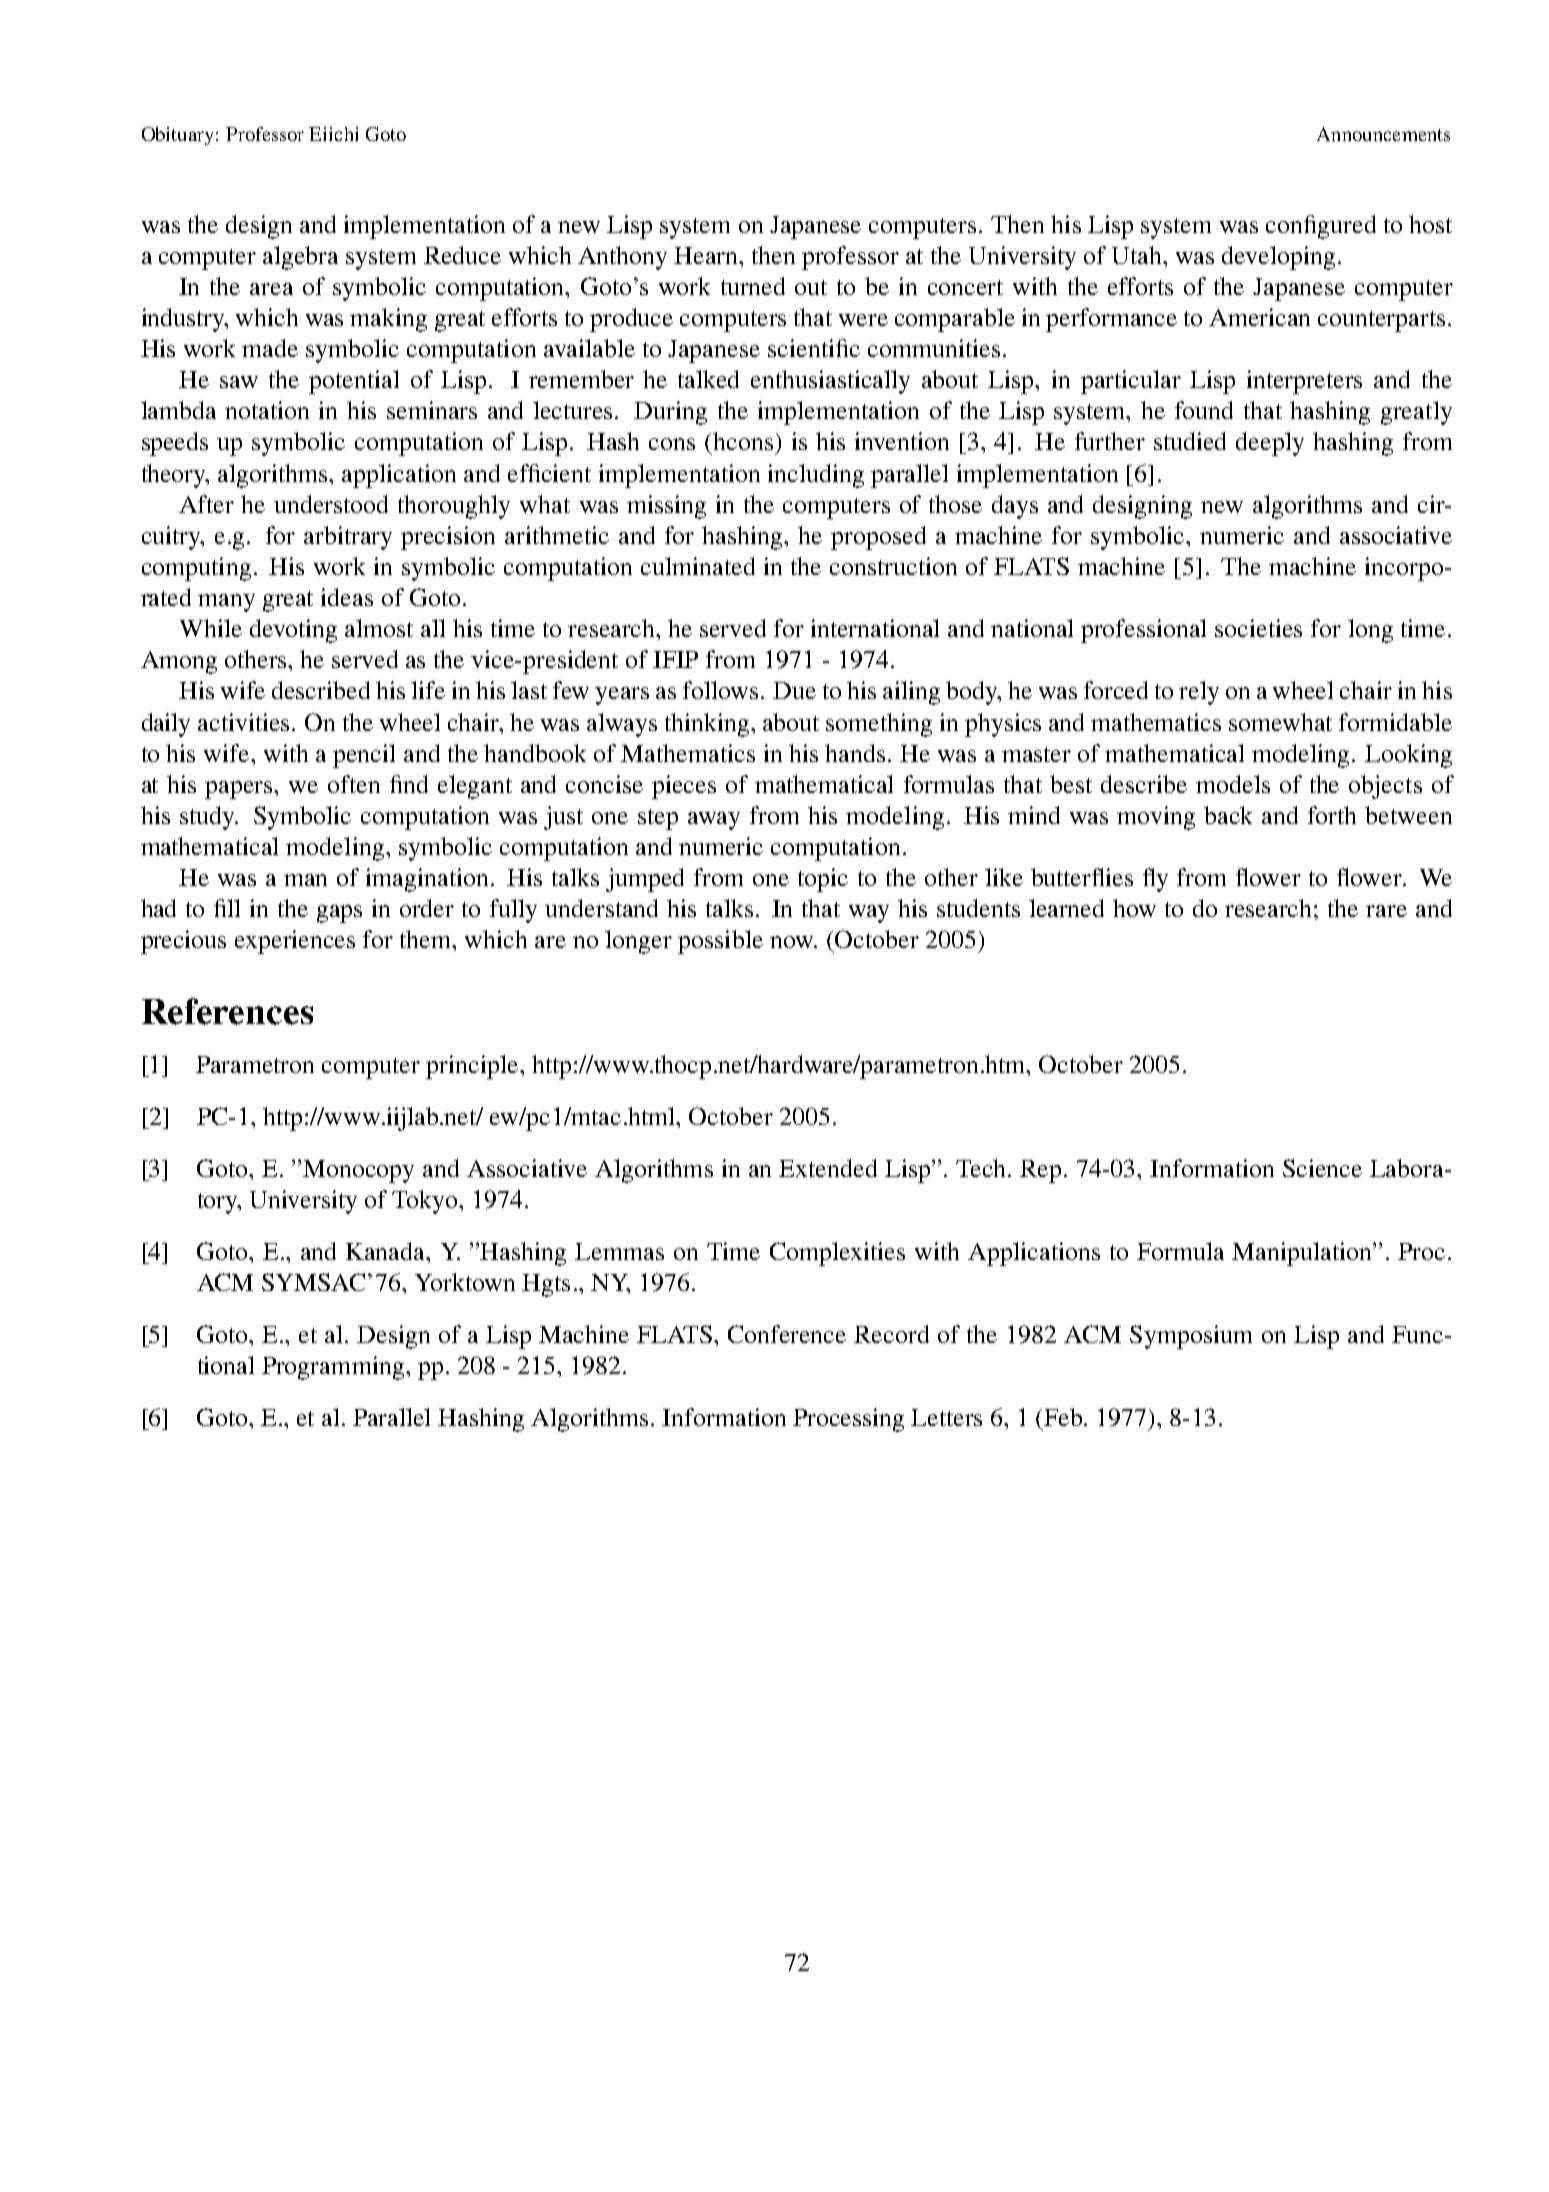  Describe the element at coordinates (354, 784) in the screenshot. I see `often` at that location.
